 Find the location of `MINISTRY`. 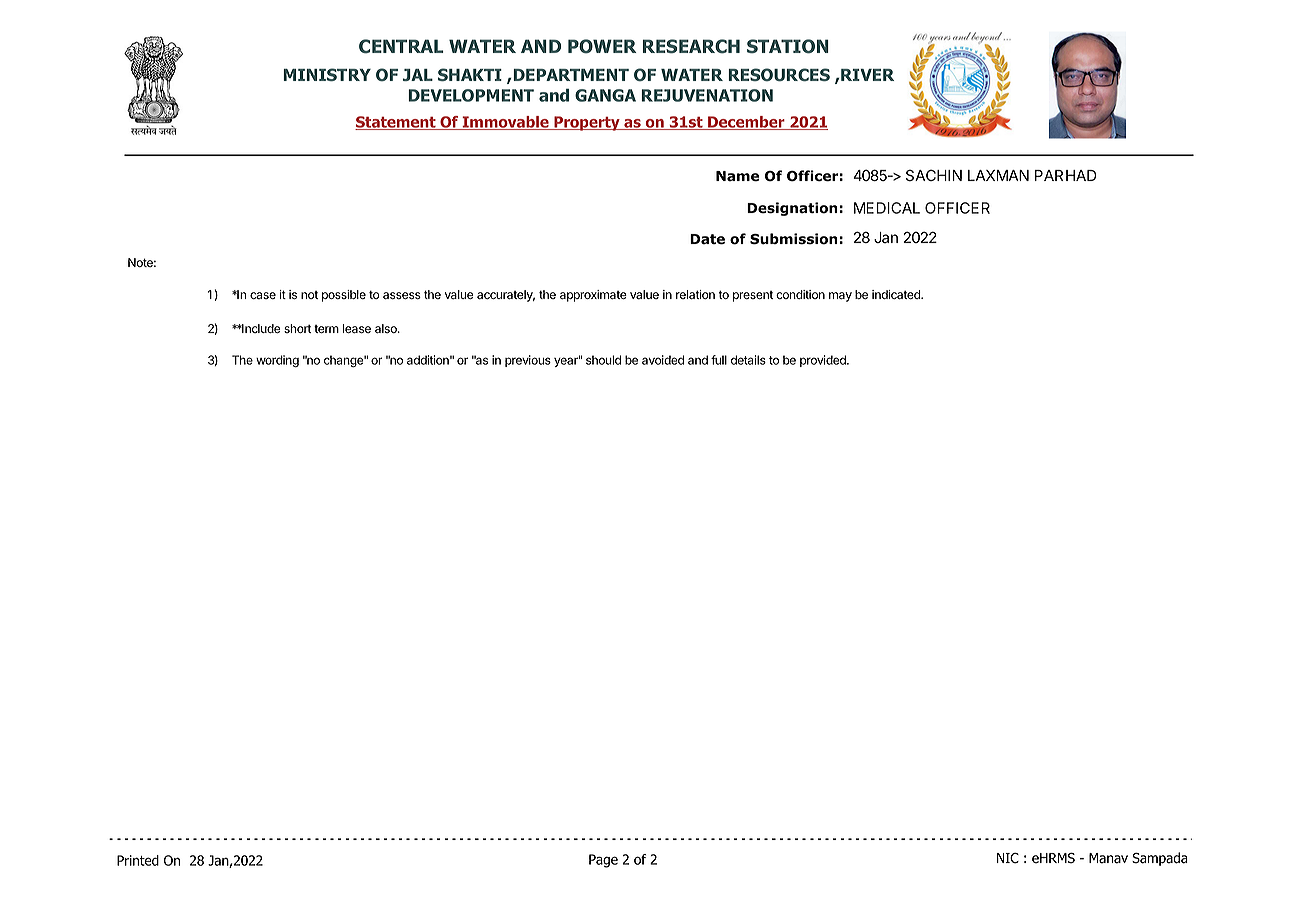

MINISTRY is located at coordinates (327, 74).
